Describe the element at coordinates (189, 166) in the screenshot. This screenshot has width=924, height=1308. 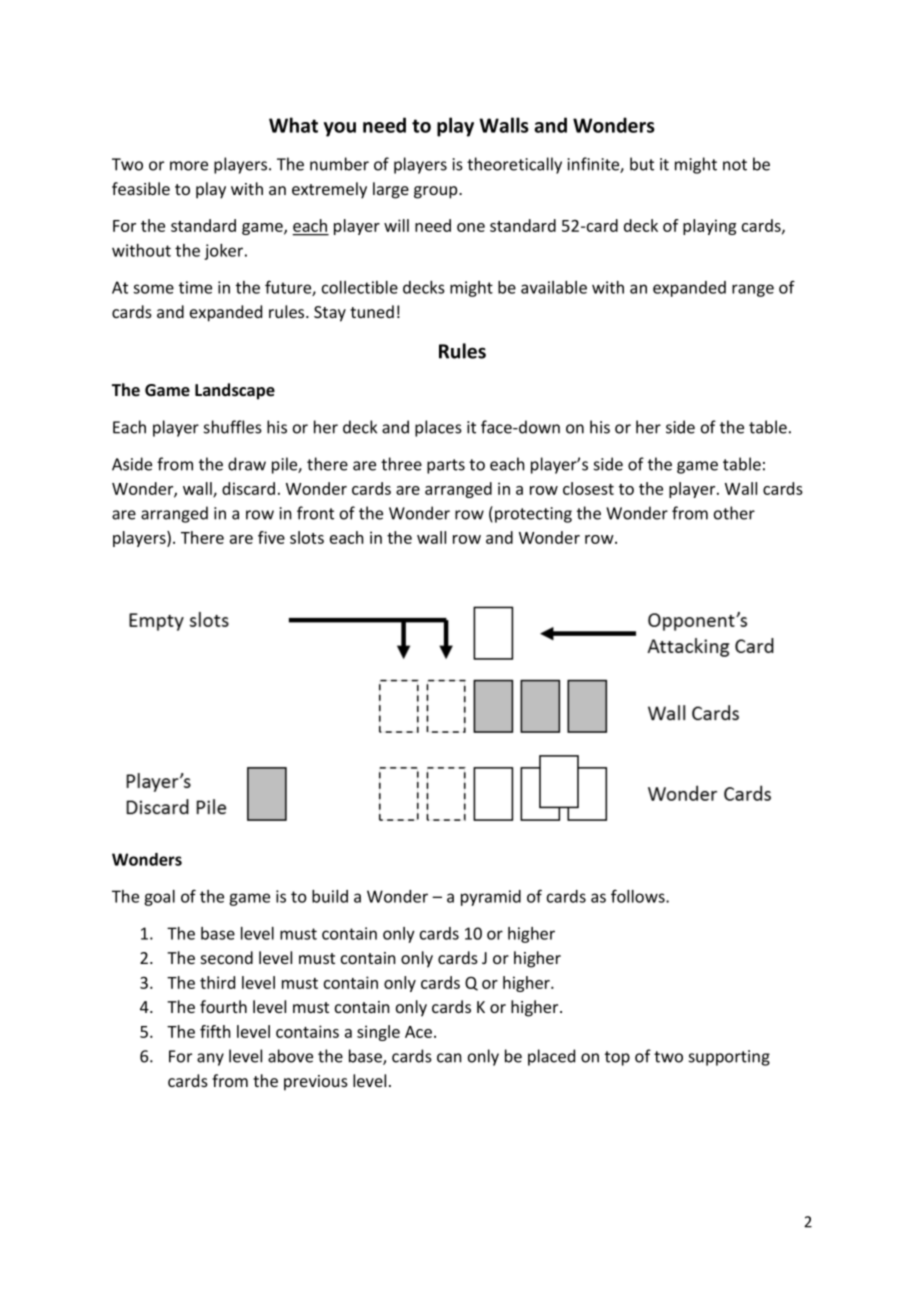
I see `more` at that location.
